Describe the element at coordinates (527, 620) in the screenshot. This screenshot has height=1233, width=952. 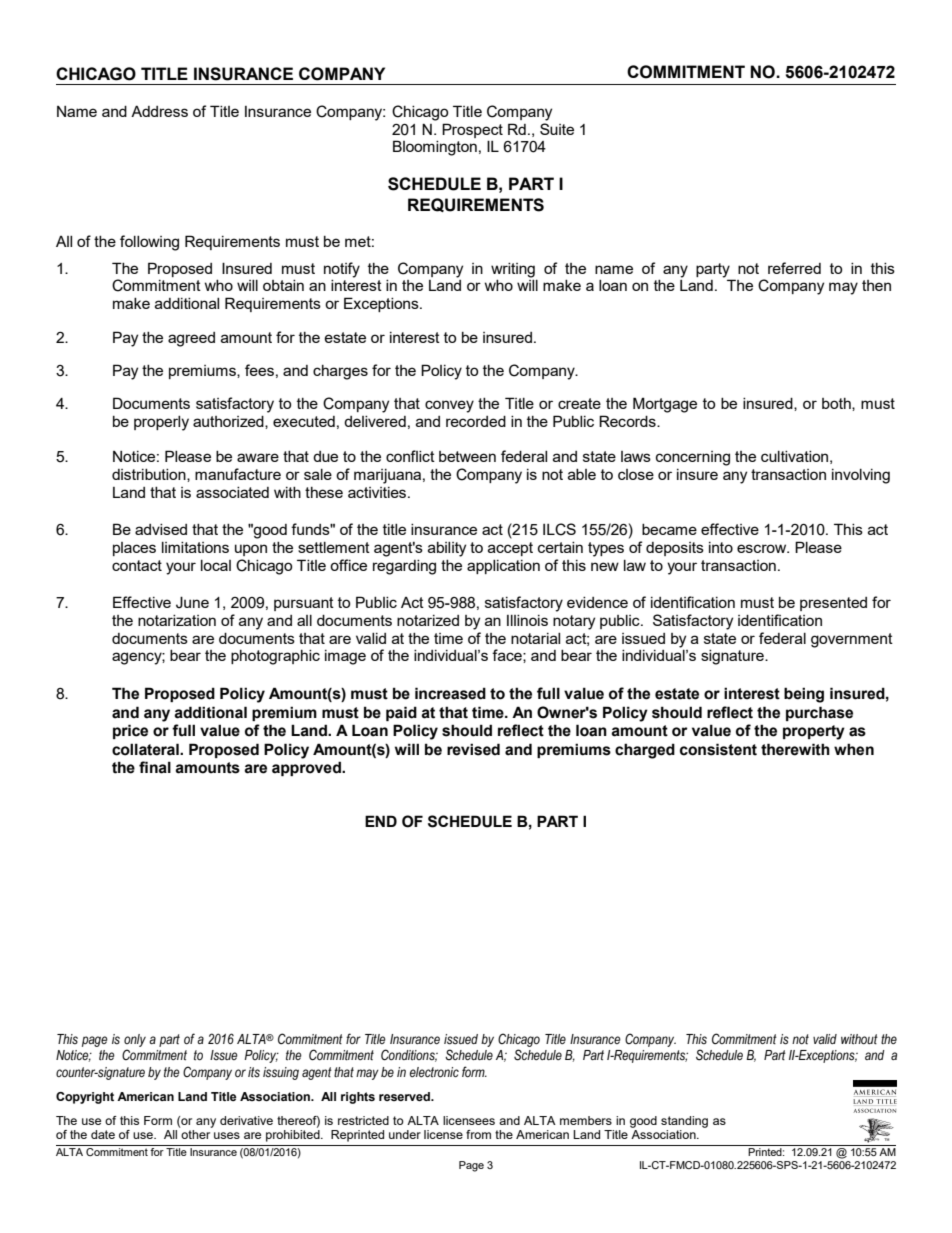
I see `Illinois` at that location.
